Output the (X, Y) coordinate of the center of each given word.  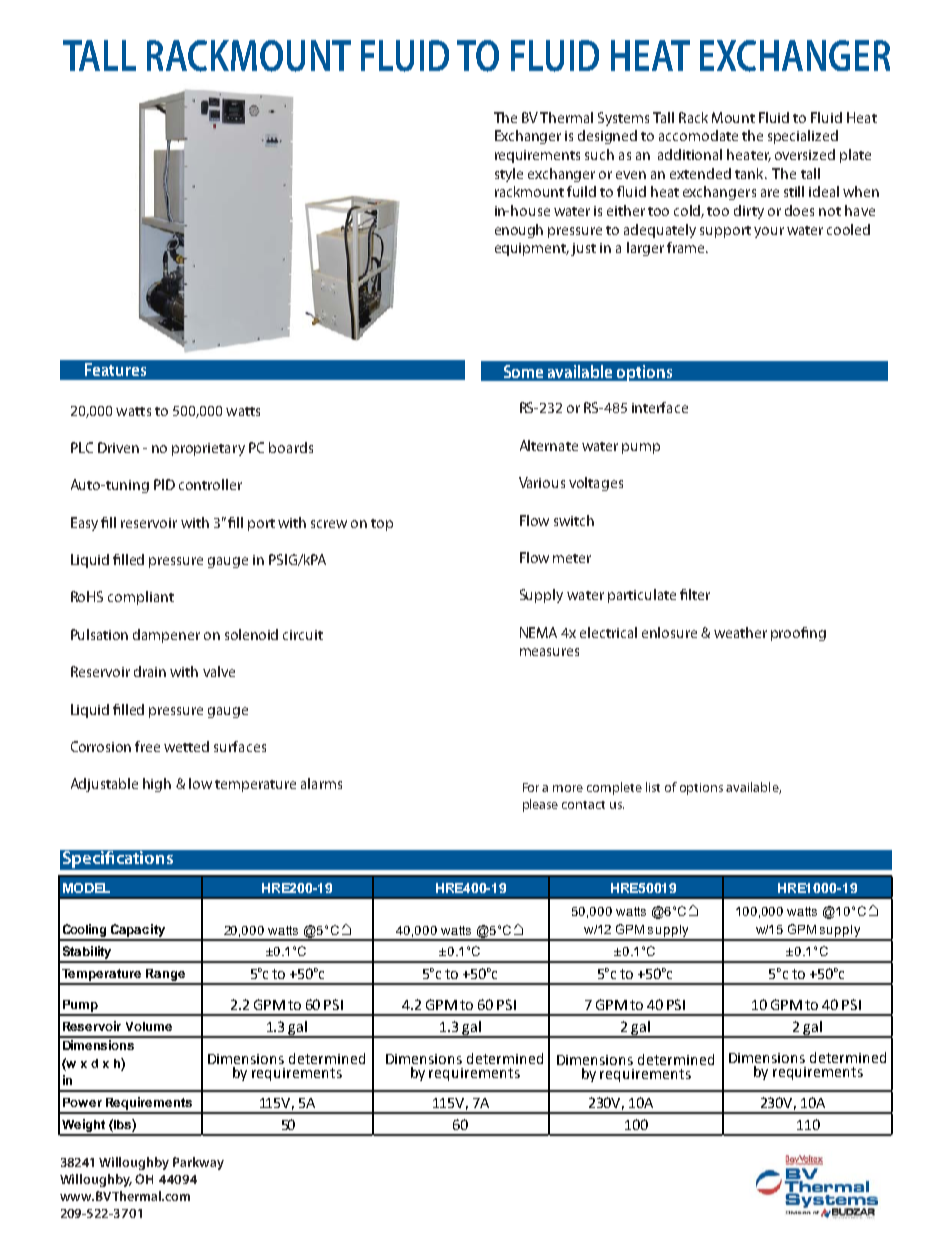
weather (740, 632)
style (509, 175)
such (599, 154)
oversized (805, 154)
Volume (149, 1026)
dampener (166, 636)
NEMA (538, 632)
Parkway (198, 1163)
